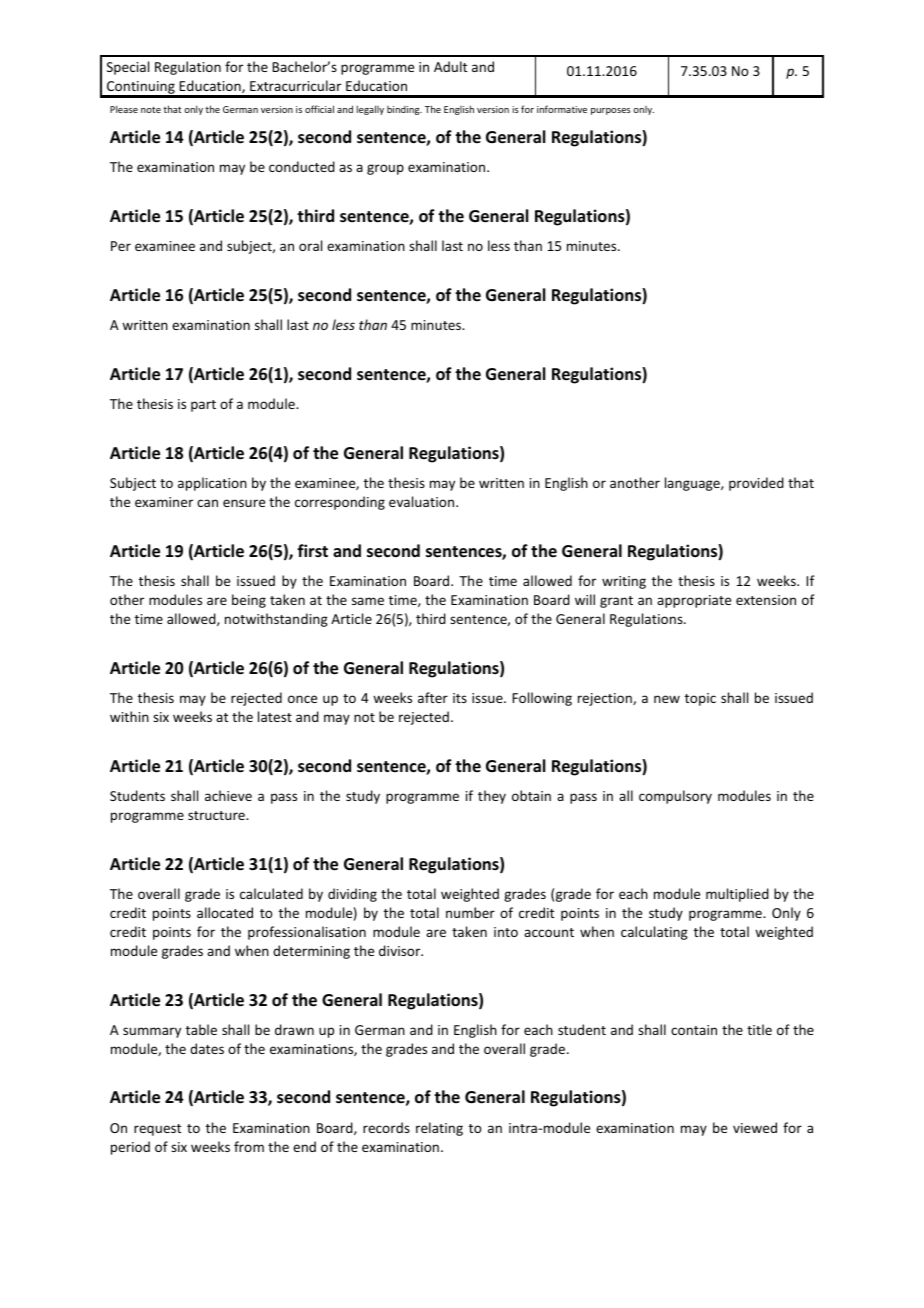 The width and height of the screenshot is (924, 1308). I want to click on part, so click(203, 406).
